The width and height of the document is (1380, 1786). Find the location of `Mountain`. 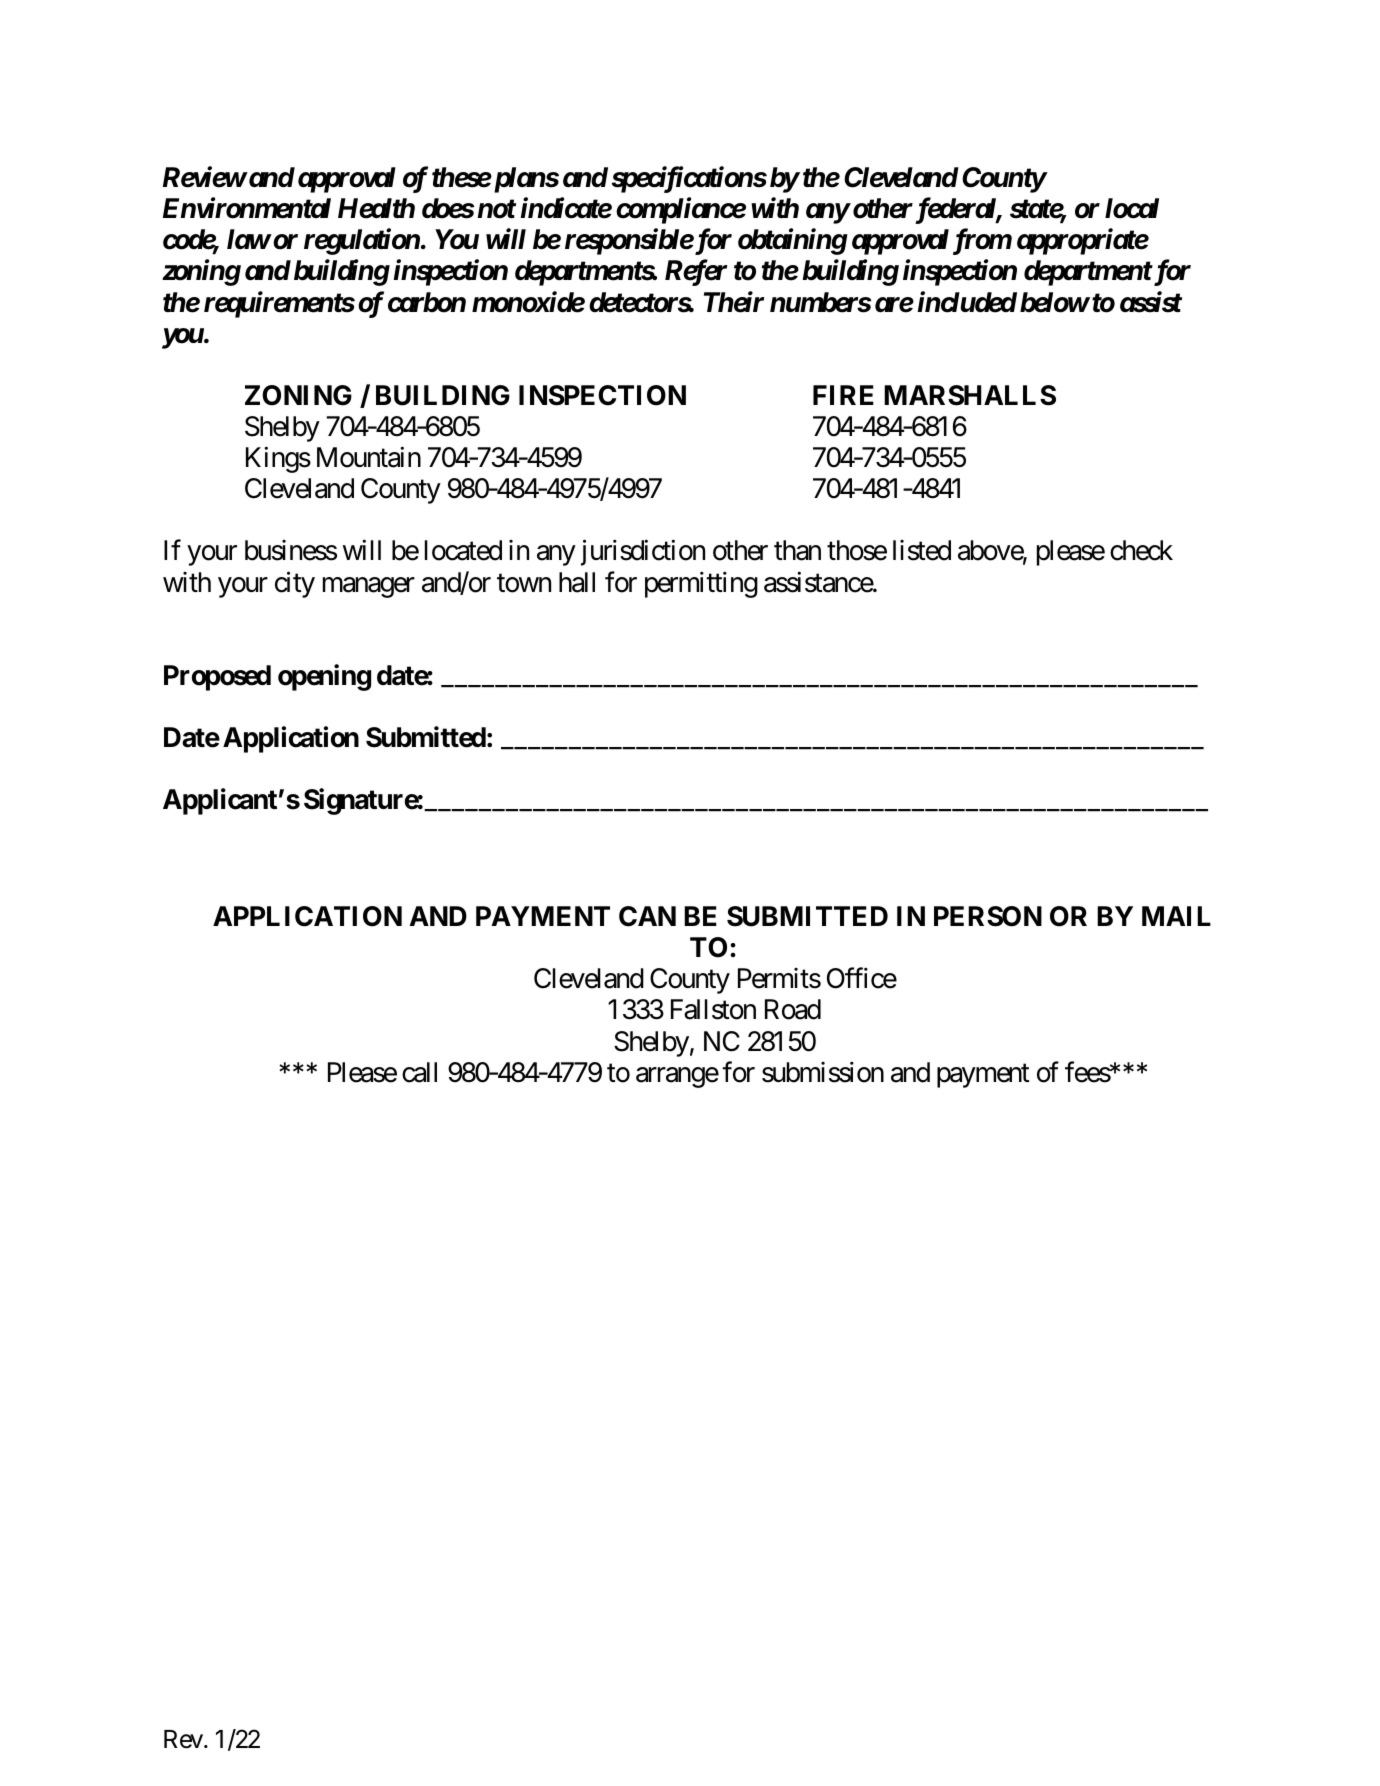

Mountain is located at coordinates (369, 457).
